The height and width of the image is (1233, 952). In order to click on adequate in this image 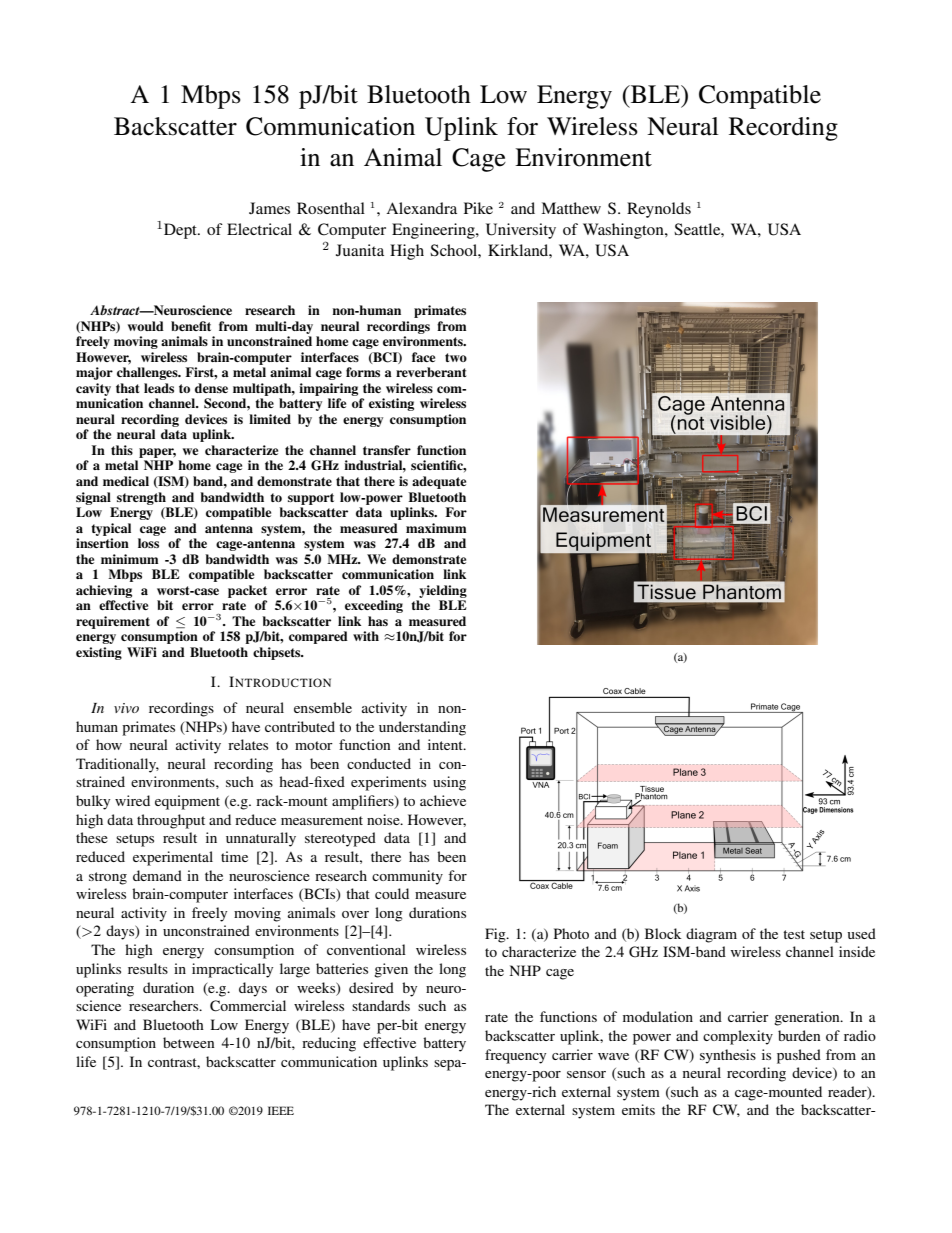, I will do `click(439, 482)`.
